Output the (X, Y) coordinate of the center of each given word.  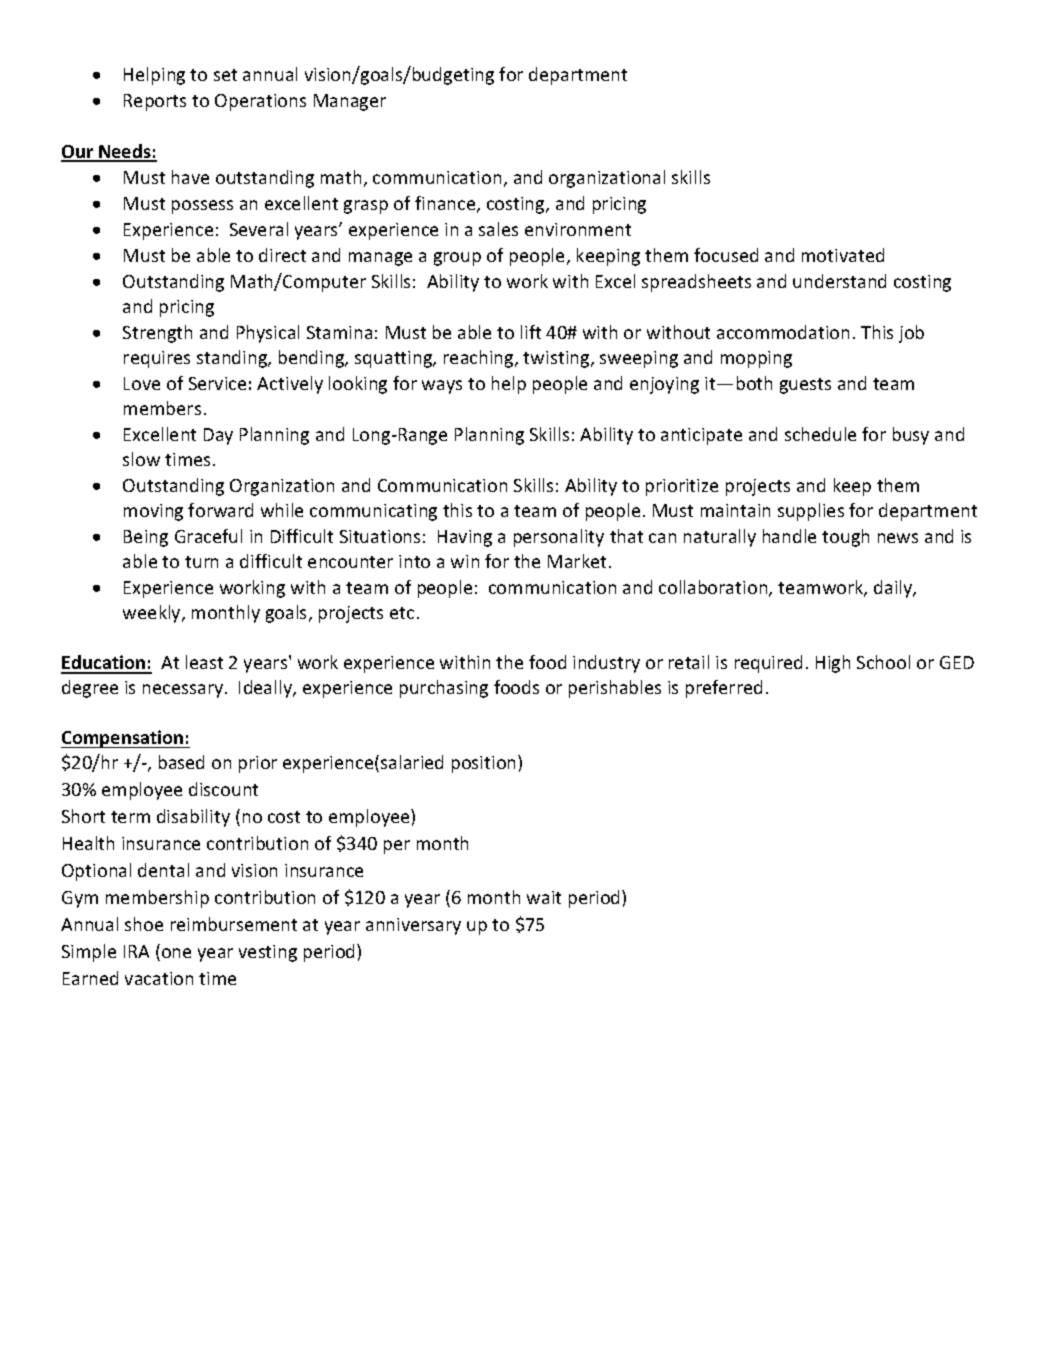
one (176, 953)
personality (559, 538)
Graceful (208, 536)
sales (498, 229)
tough (845, 538)
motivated (843, 255)
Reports (155, 102)
